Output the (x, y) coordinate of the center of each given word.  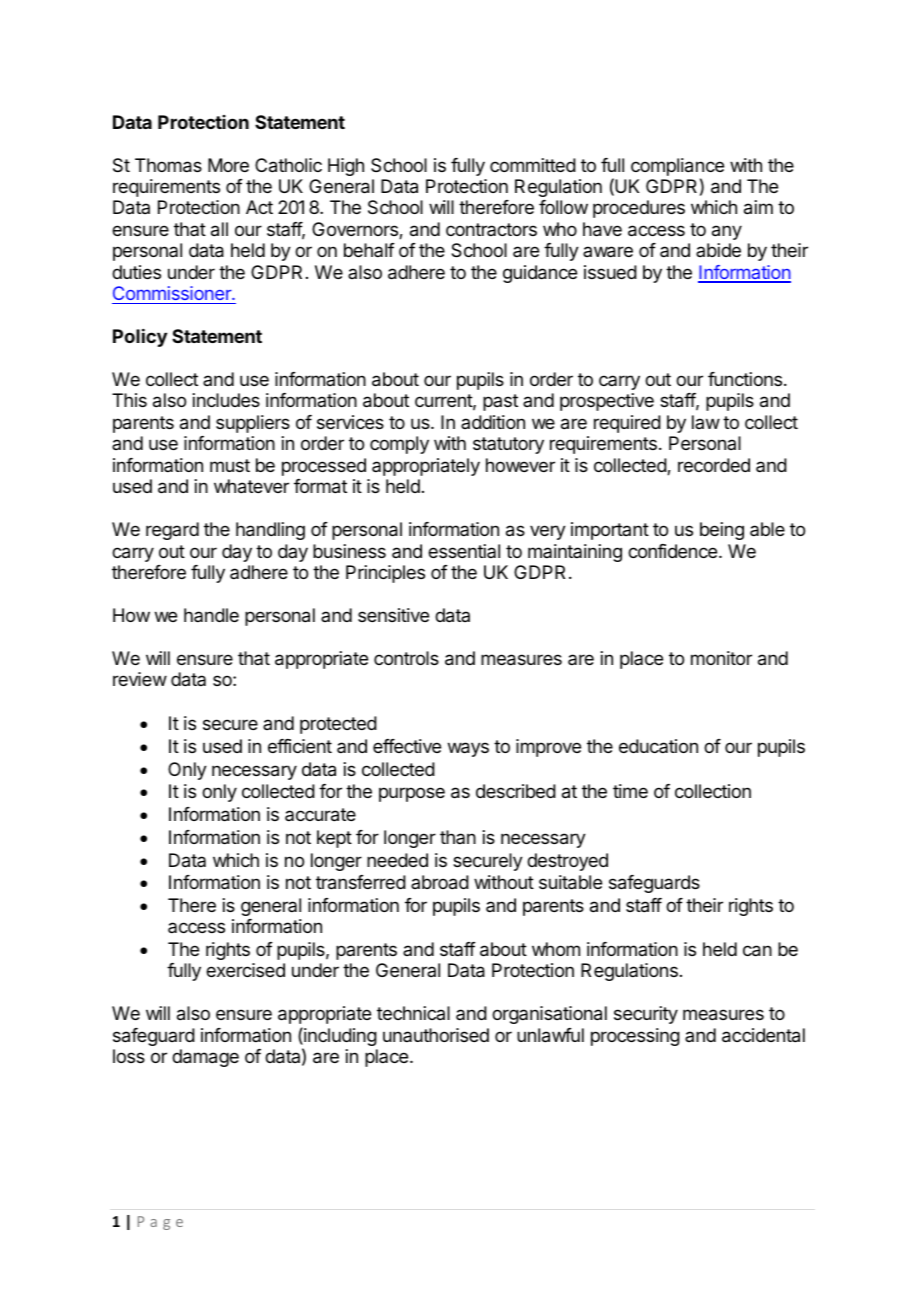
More (228, 165)
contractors (491, 229)
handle (211, 615)
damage (205, 1058)
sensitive (393, 615)
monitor (721, 658)
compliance (677, 167)
